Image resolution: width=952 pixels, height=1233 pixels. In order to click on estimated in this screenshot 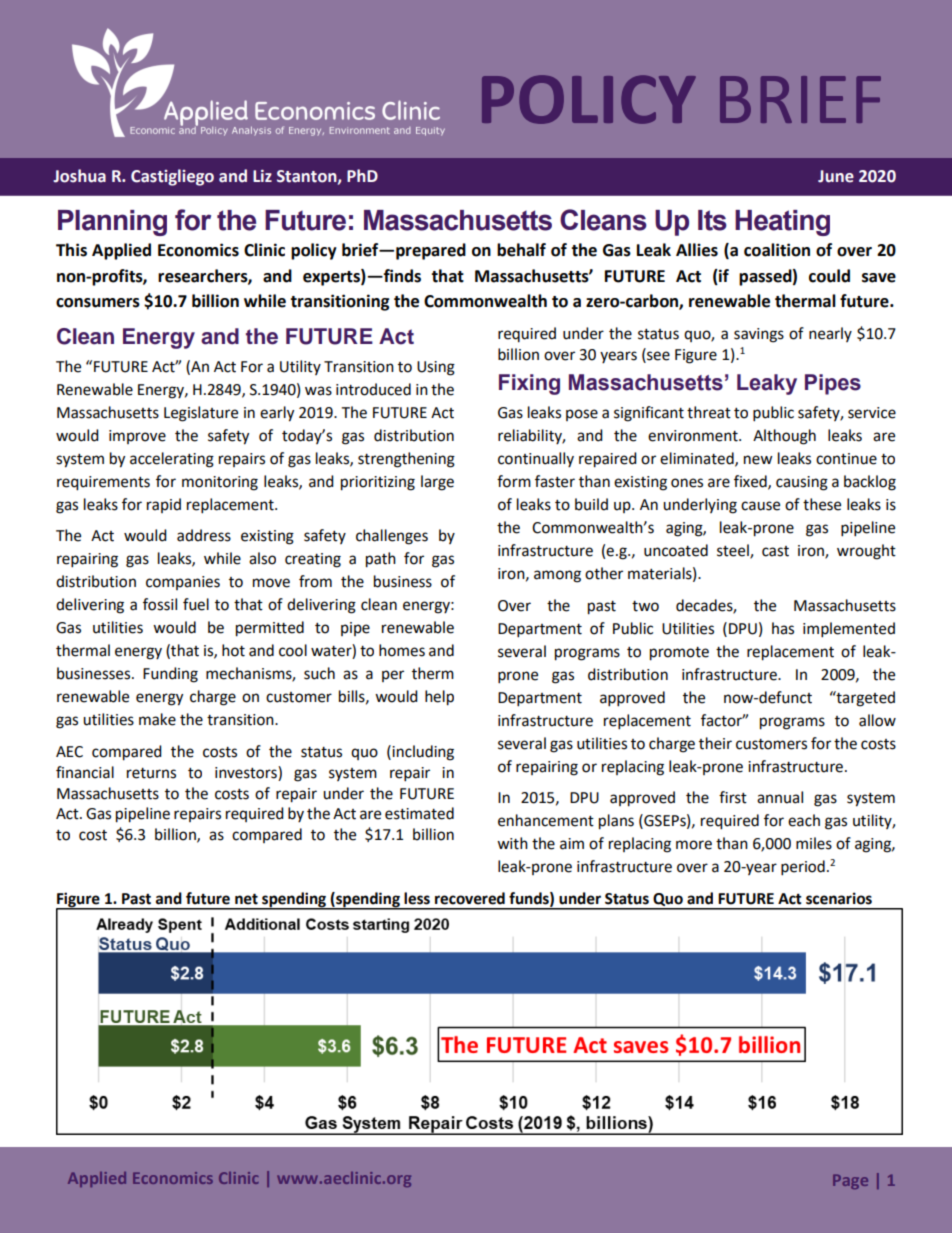, I will do `click(419, 813)`.
